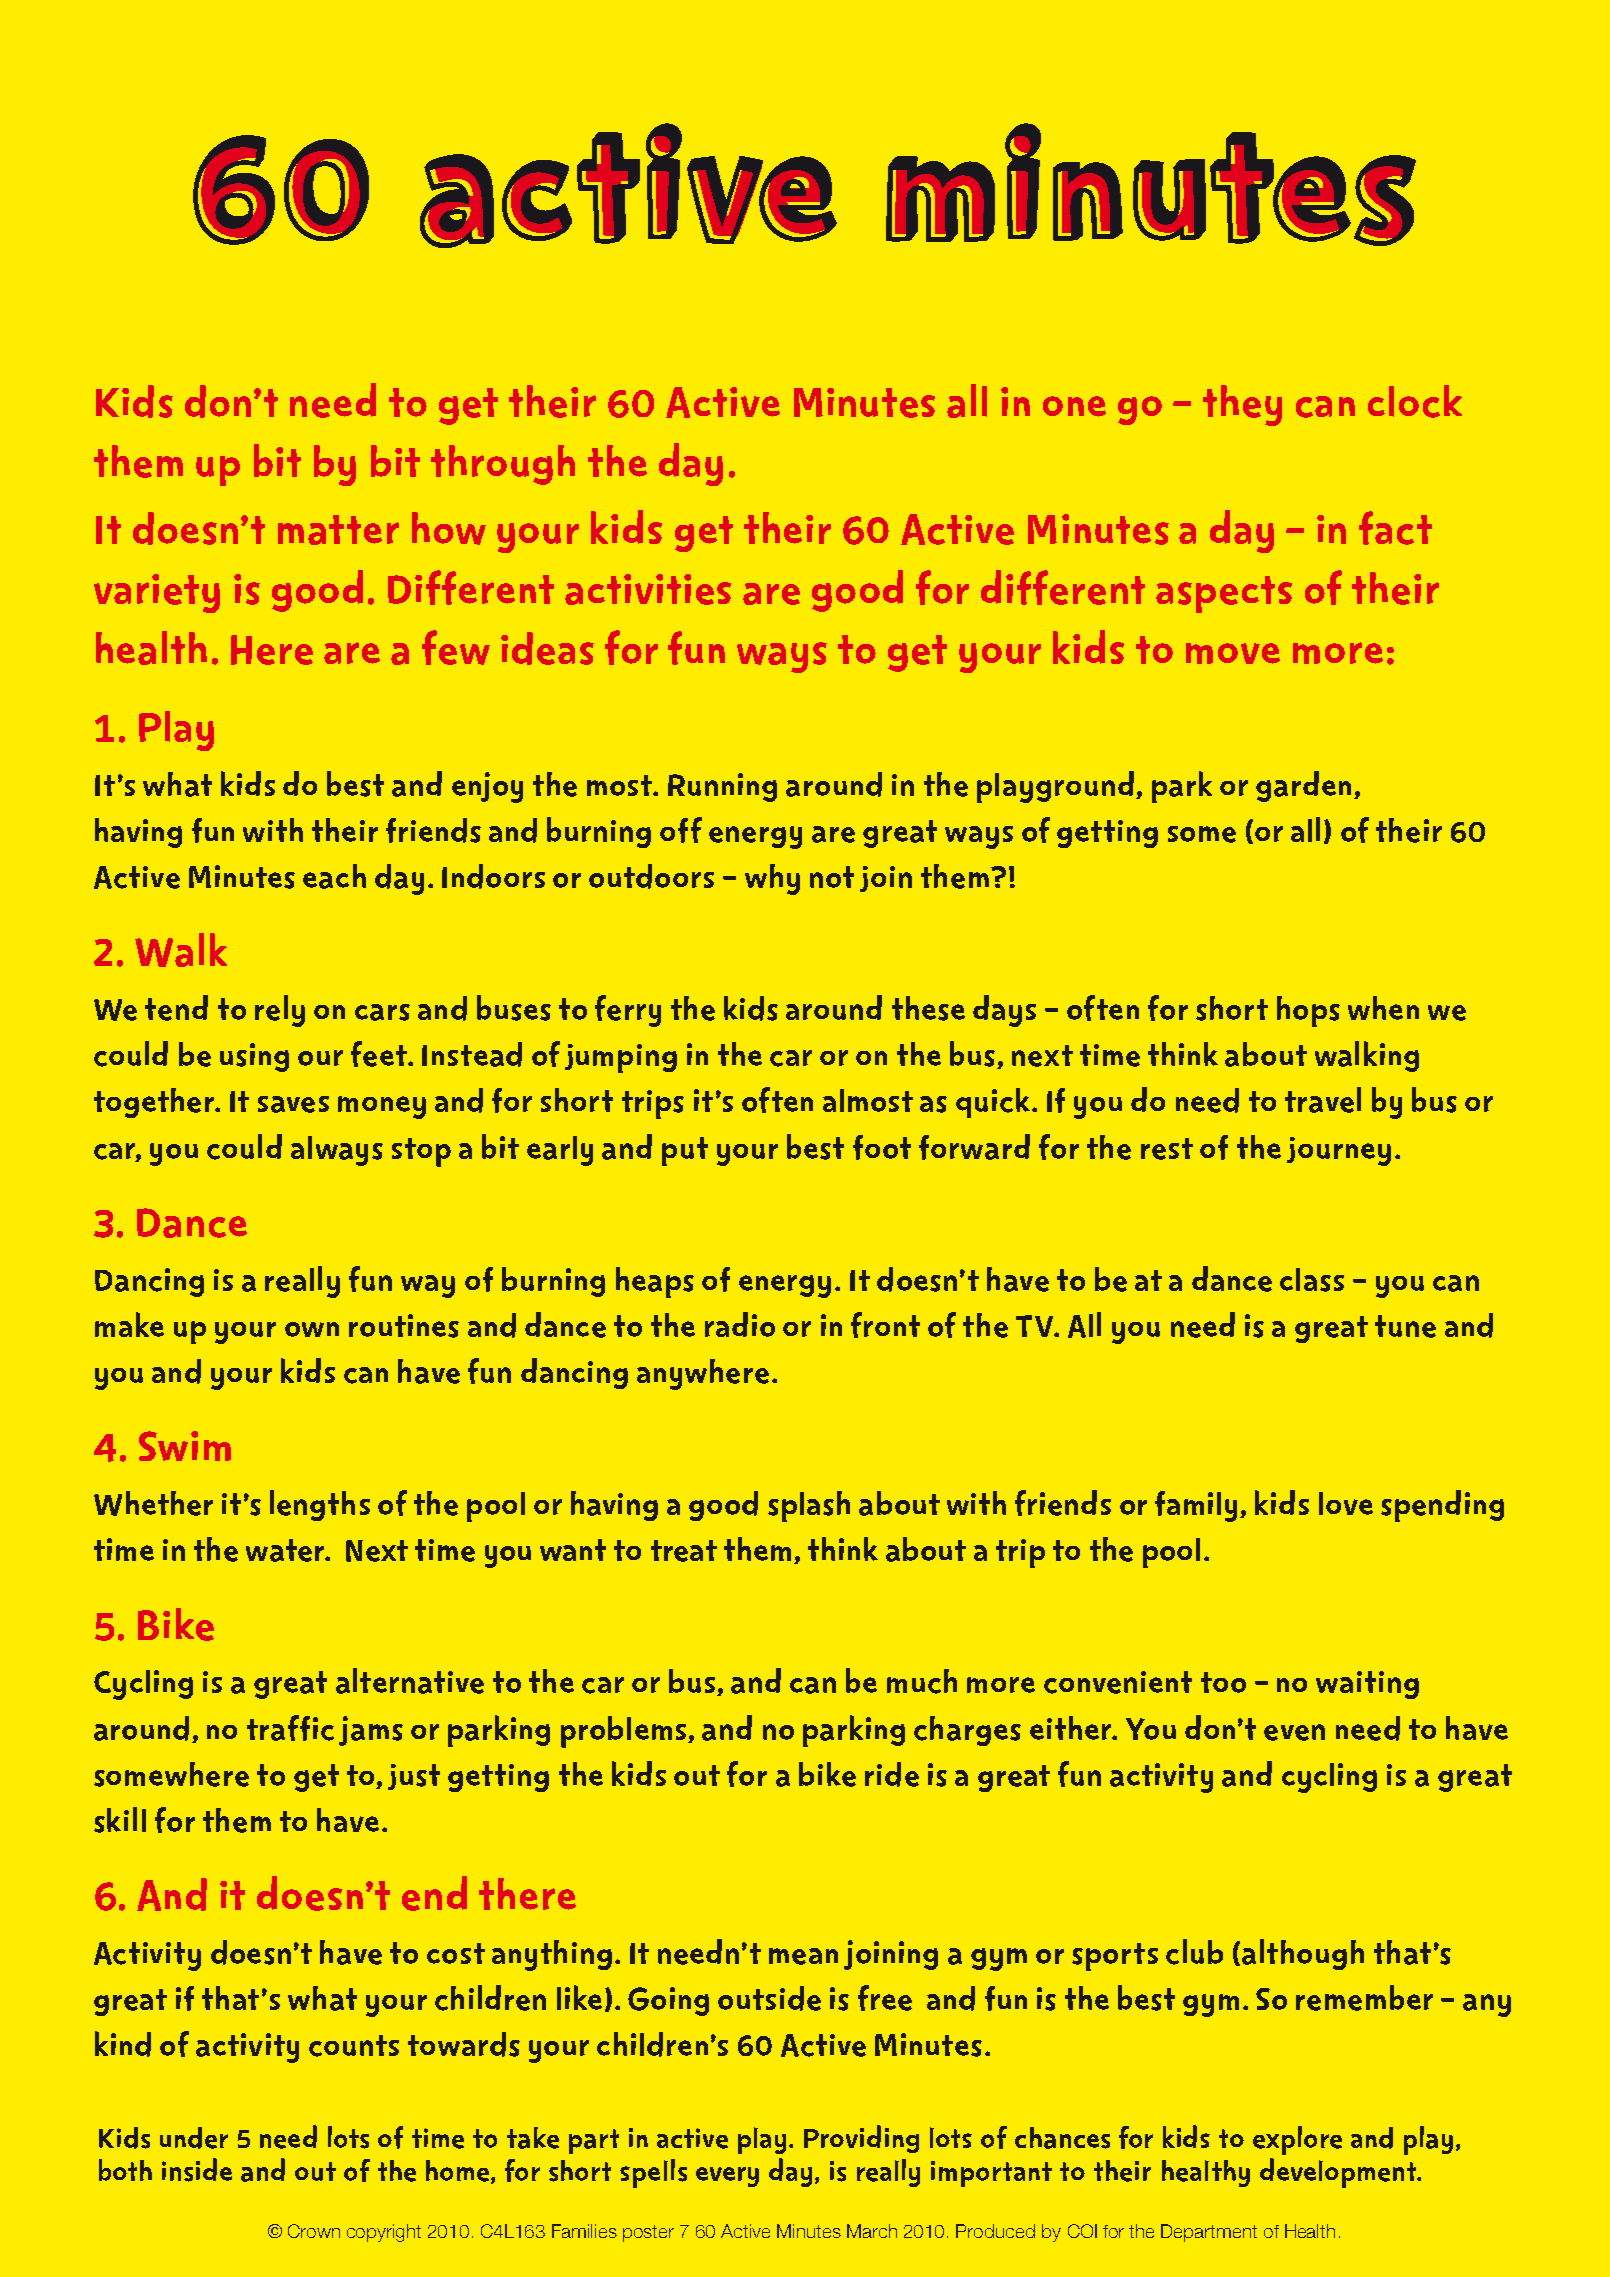 The image size is (1610, 2277). What do you see at coordinates (1242, 405) in the screenshot?
I see `they` at bounding box center [1242, 405].
